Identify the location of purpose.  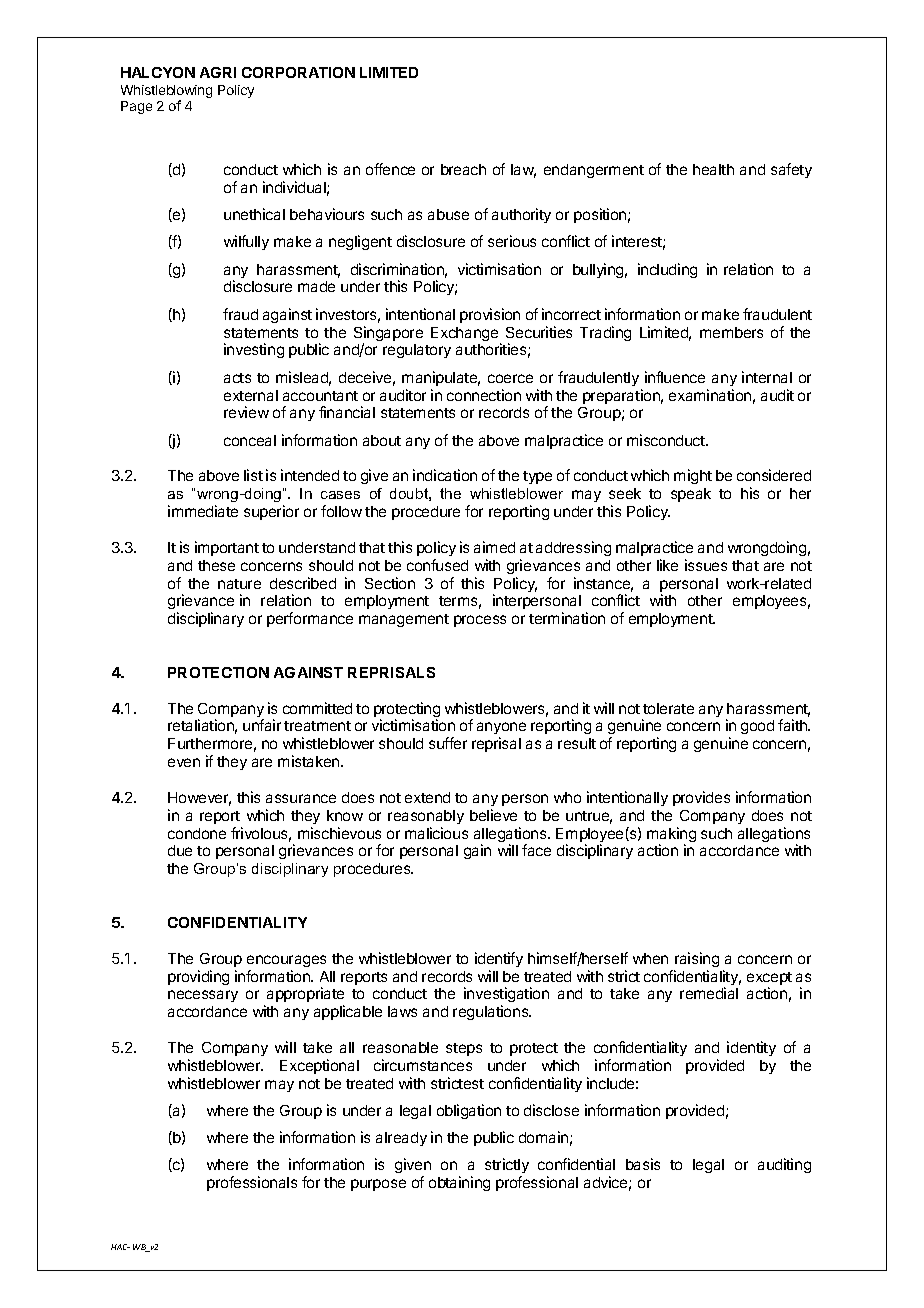
(378, 1185).
